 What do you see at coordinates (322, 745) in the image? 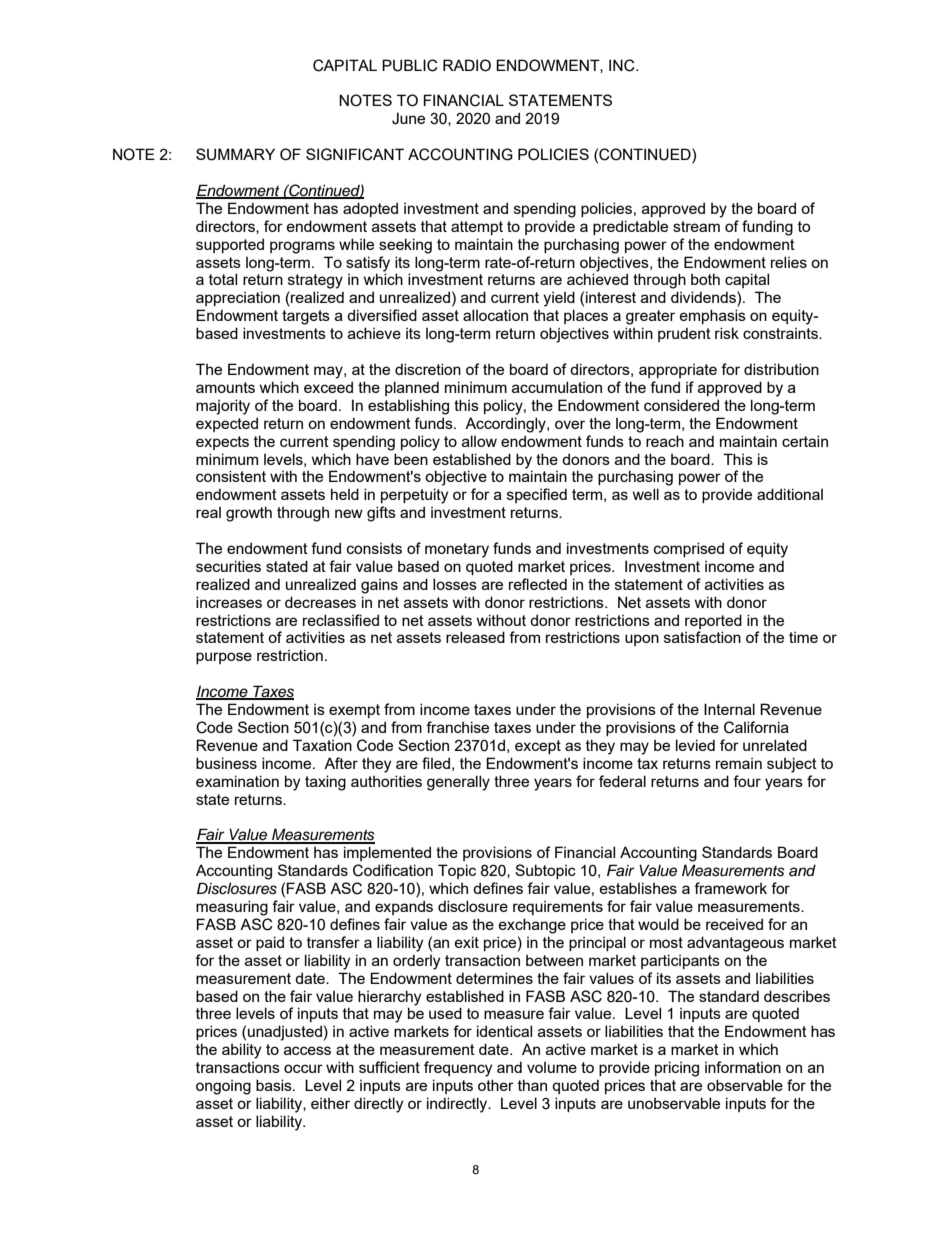
I see `Taxation` at bounding box center [322, 745].
